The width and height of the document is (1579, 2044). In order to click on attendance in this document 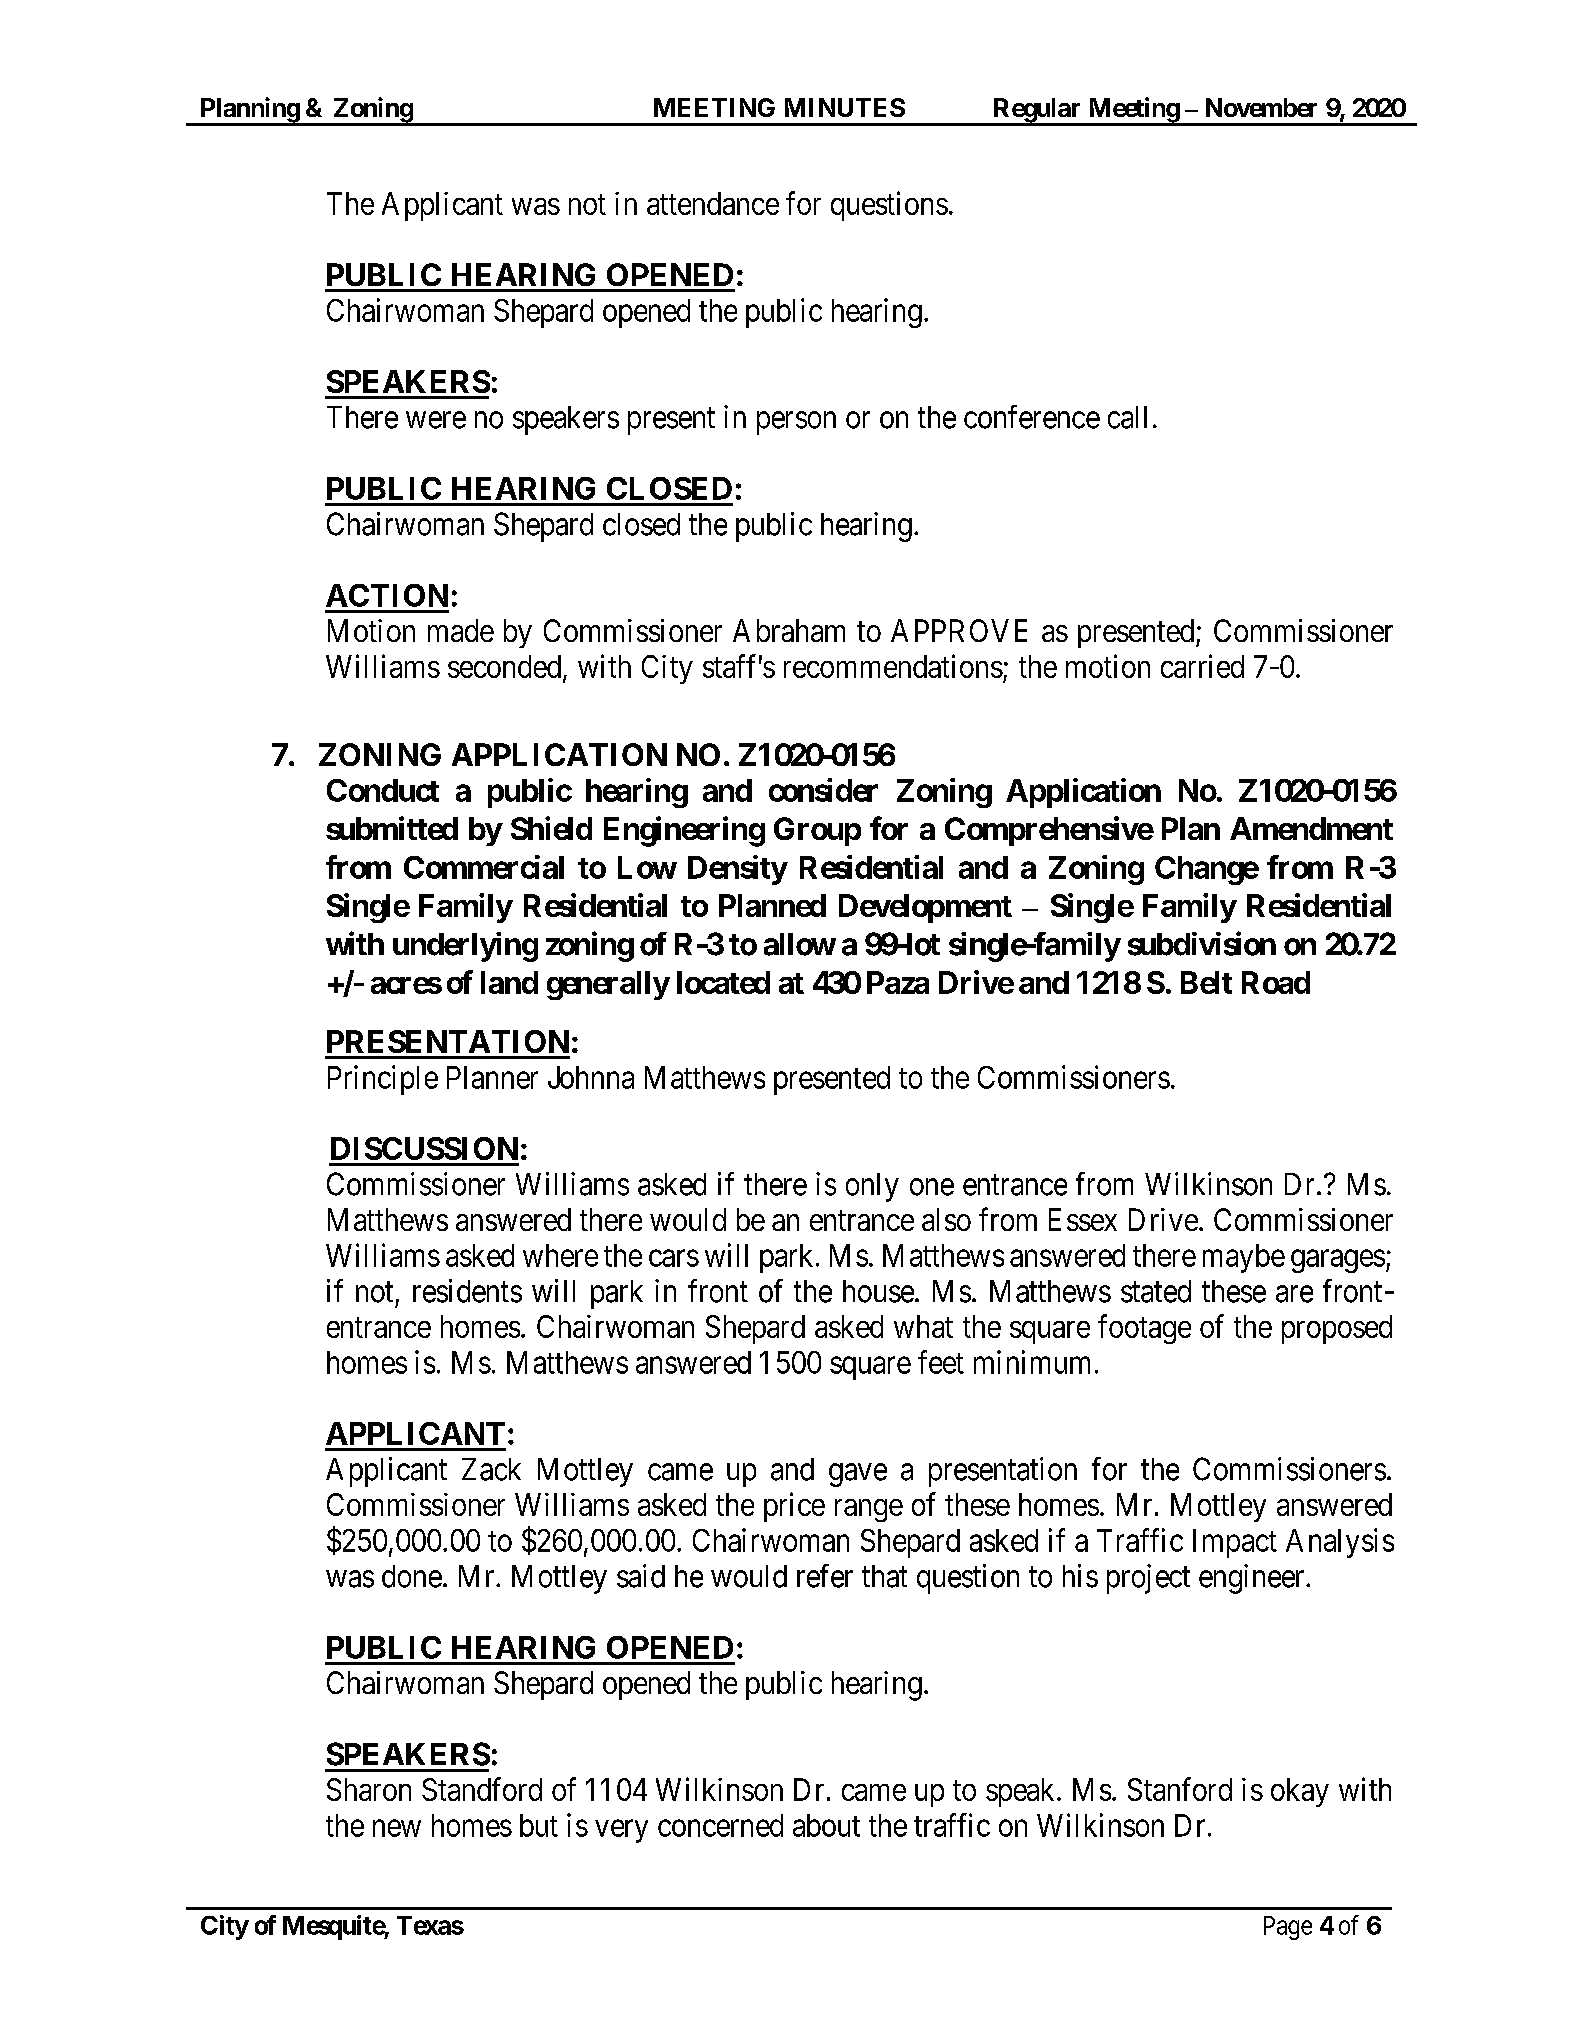, I will do `click(713, 203)`.
